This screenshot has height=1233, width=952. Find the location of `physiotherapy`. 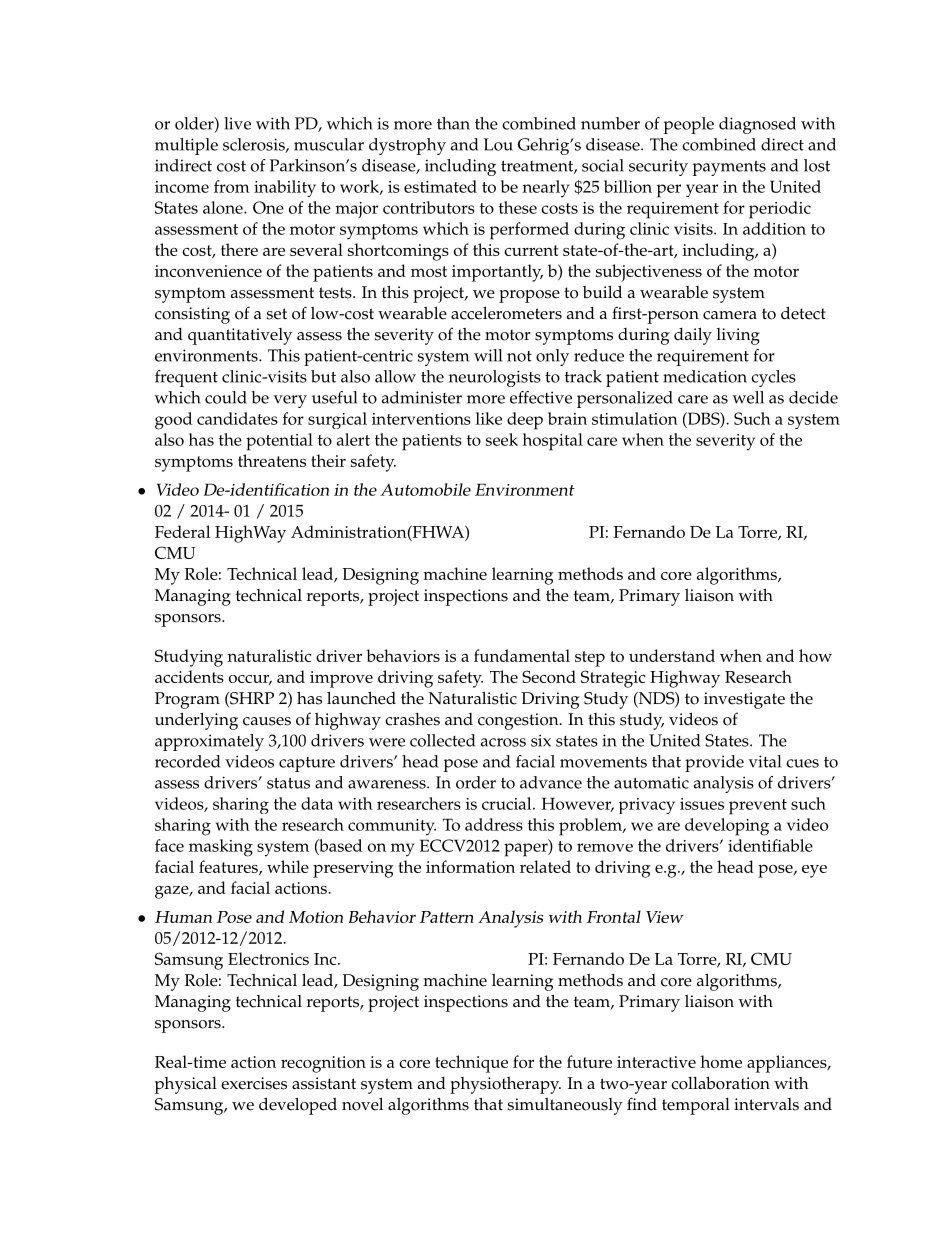

physiotherapy is located at coordinates (505, 1085).
